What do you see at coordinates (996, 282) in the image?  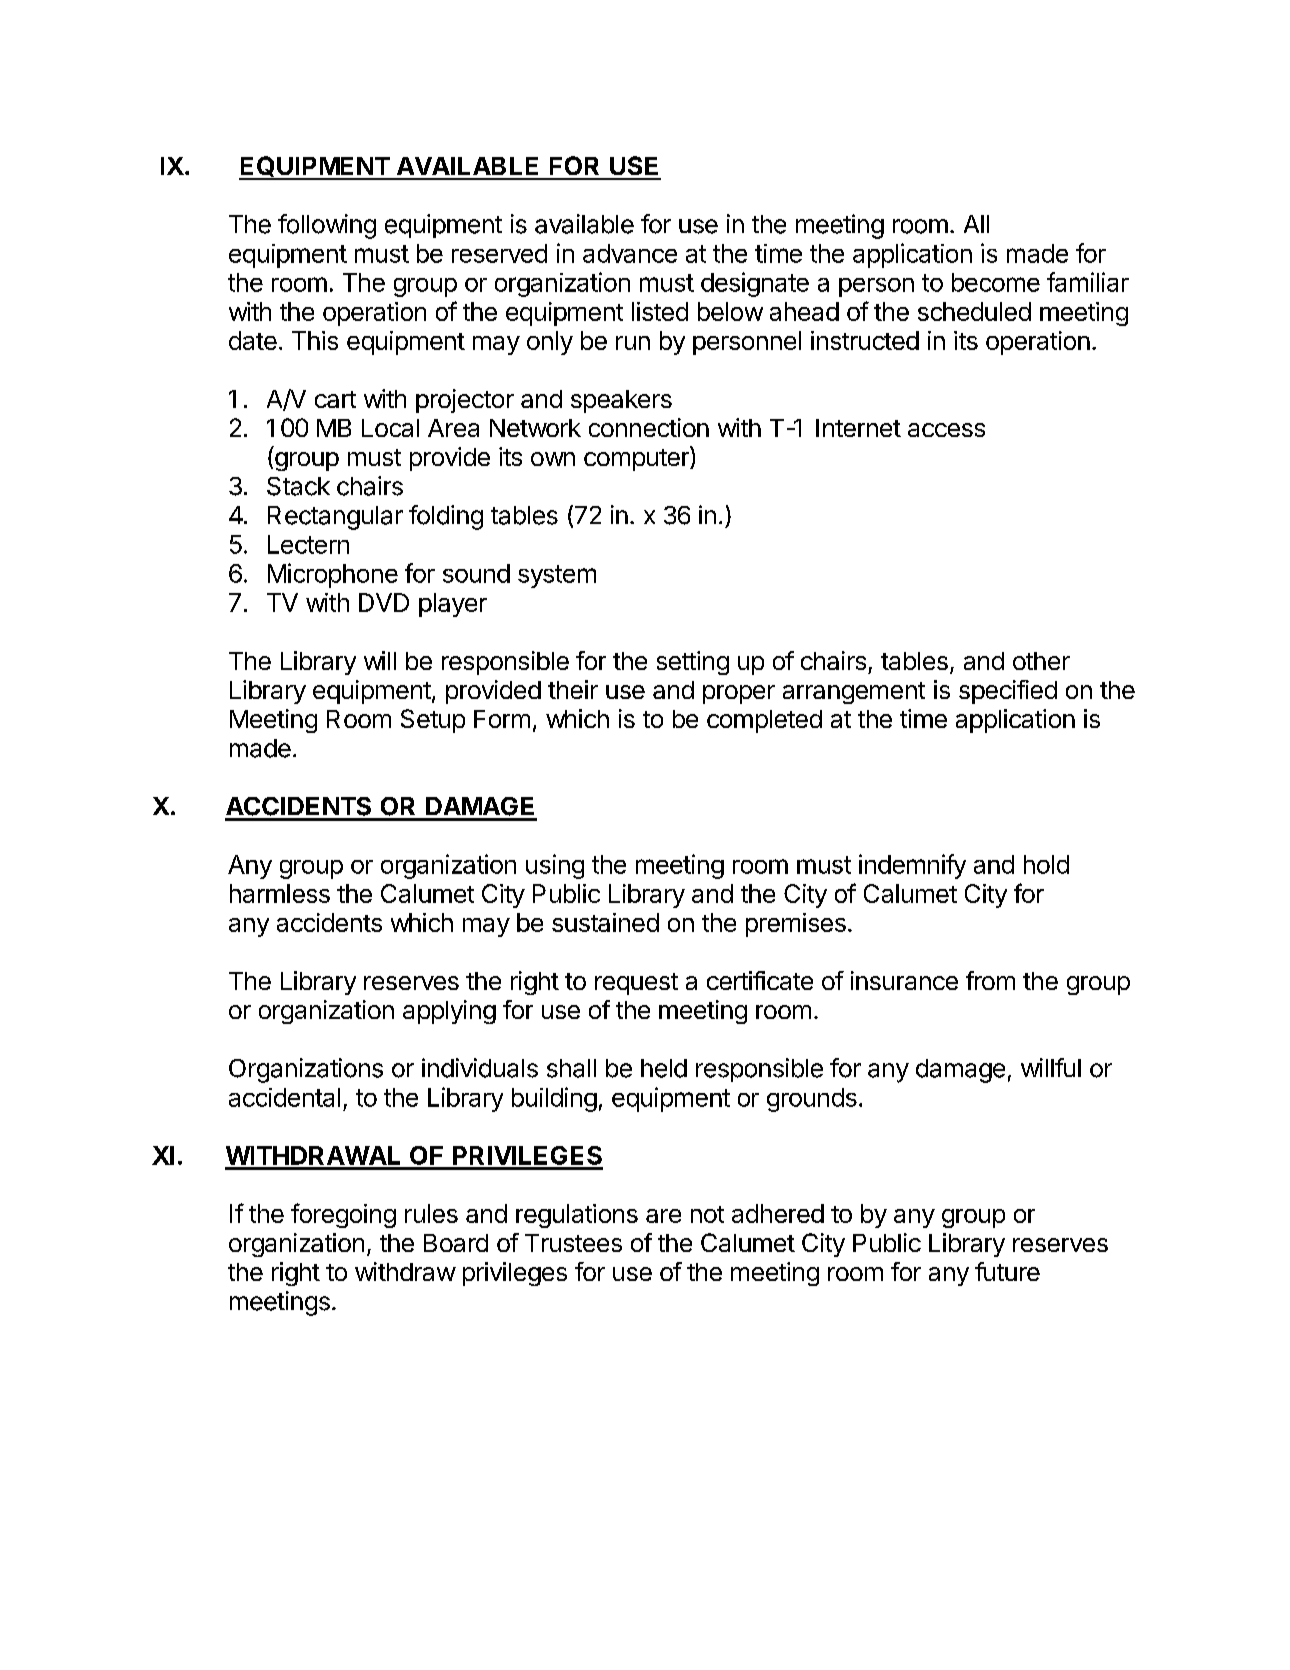 I see `become` at bounding box center [996, 282].
